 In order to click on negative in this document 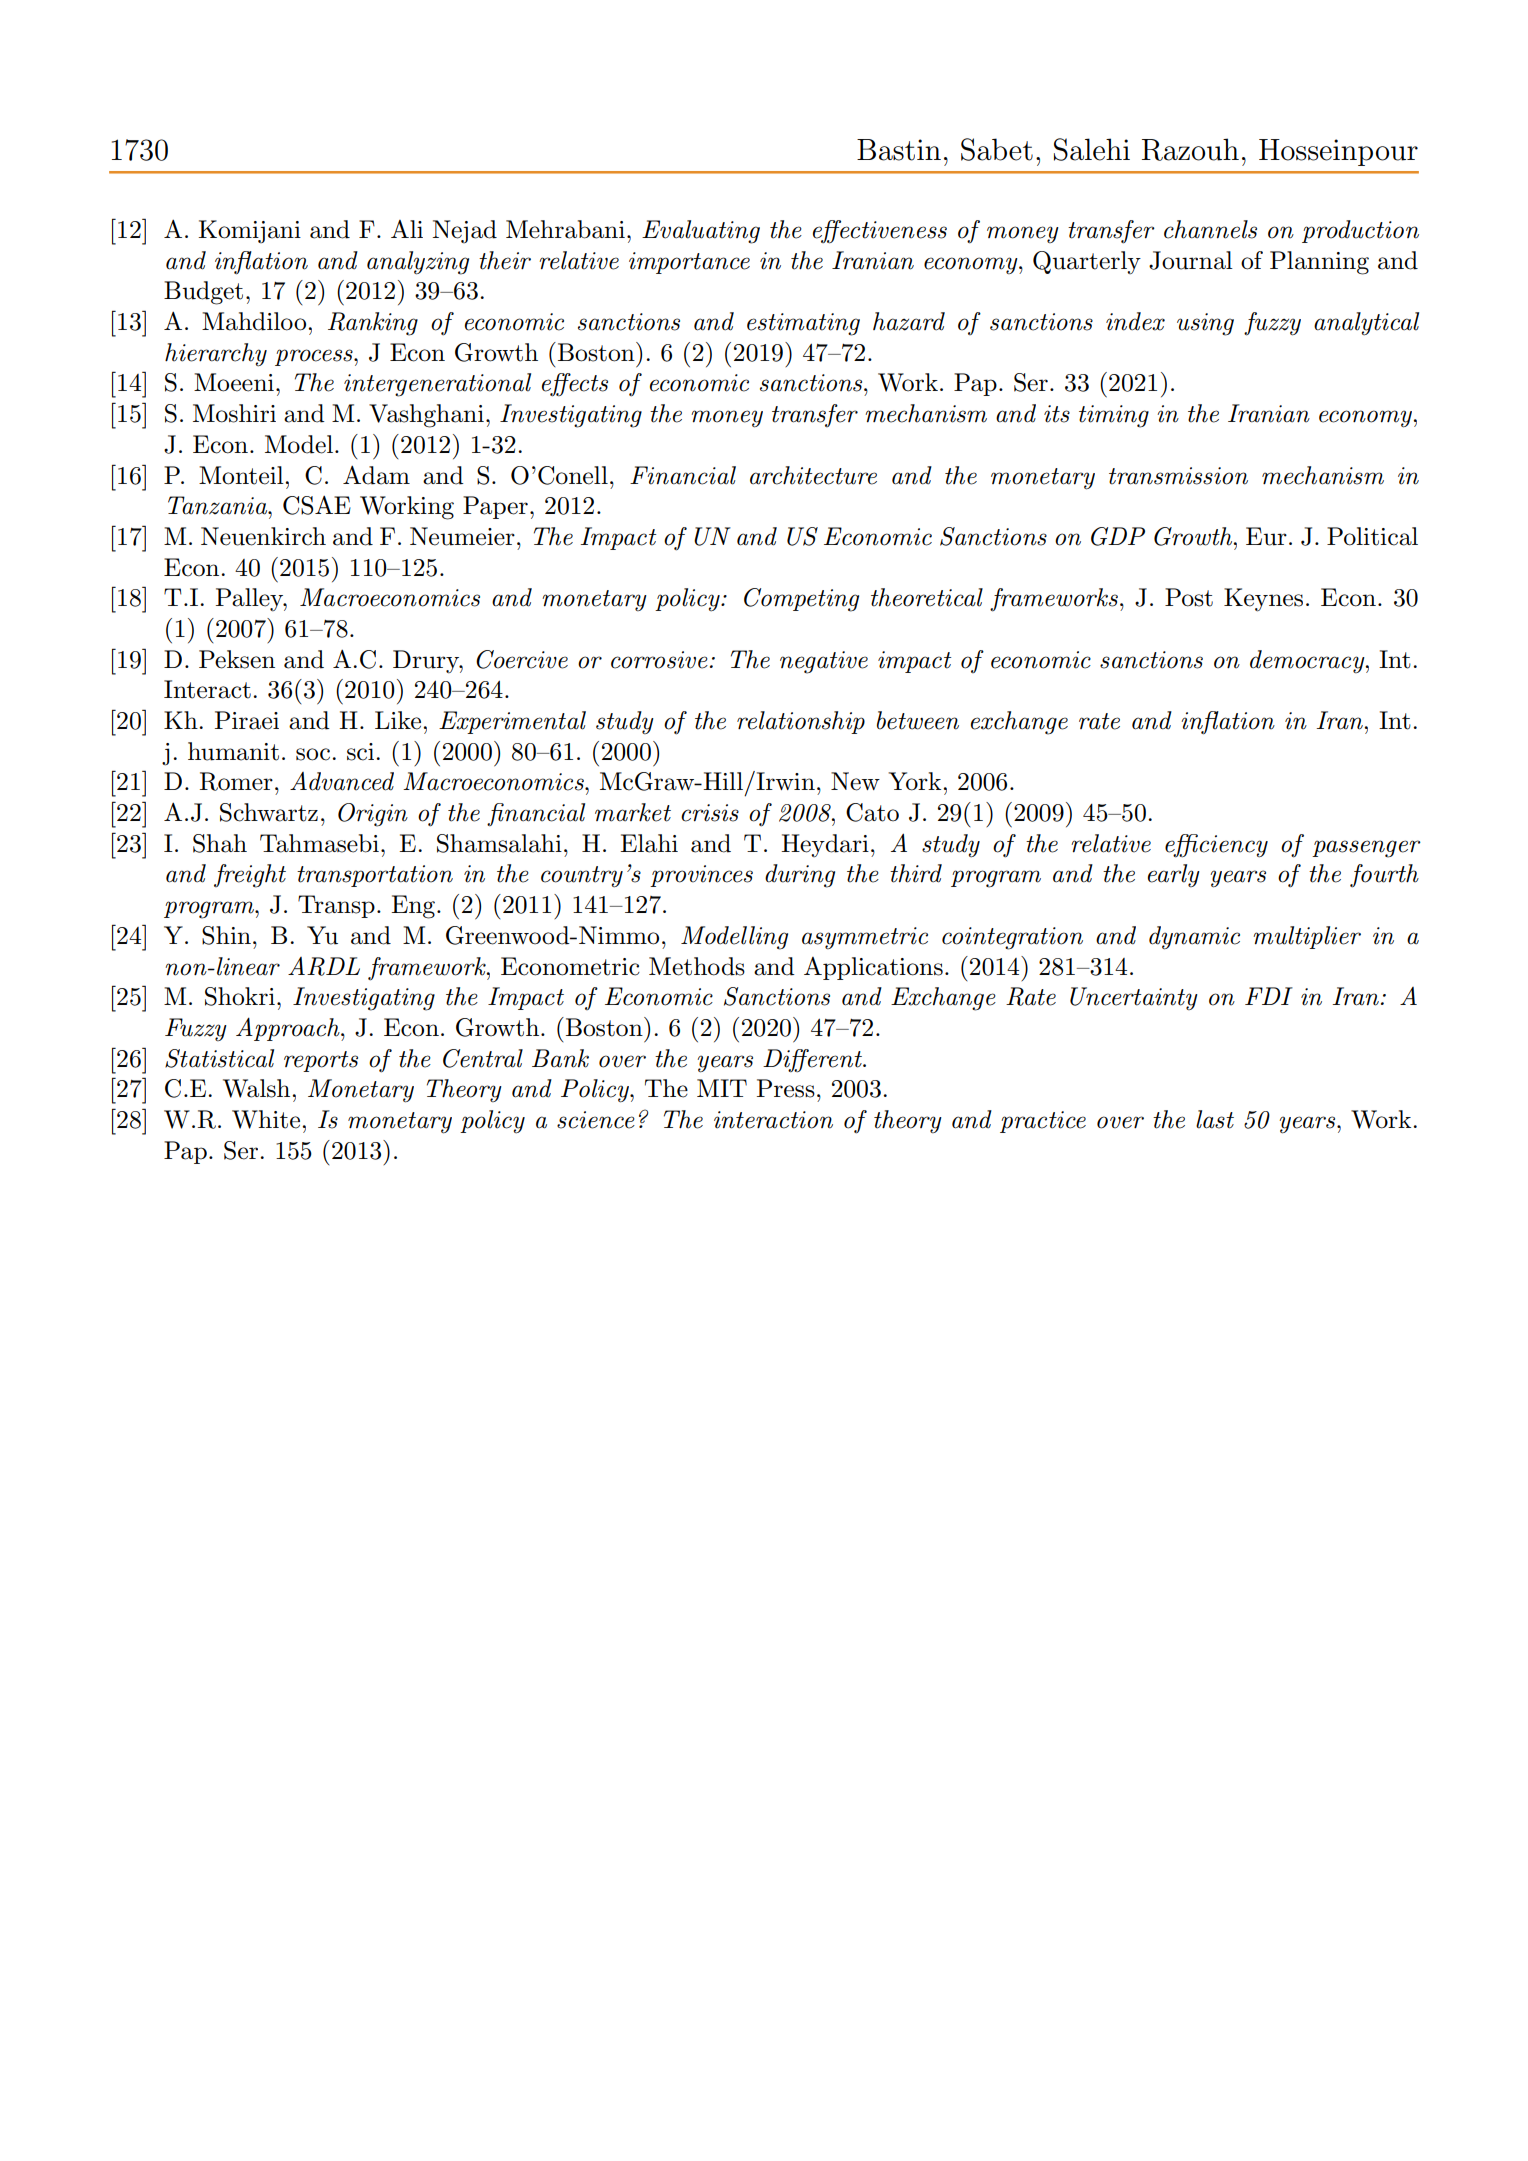, I will do `click(824, 662)`.
